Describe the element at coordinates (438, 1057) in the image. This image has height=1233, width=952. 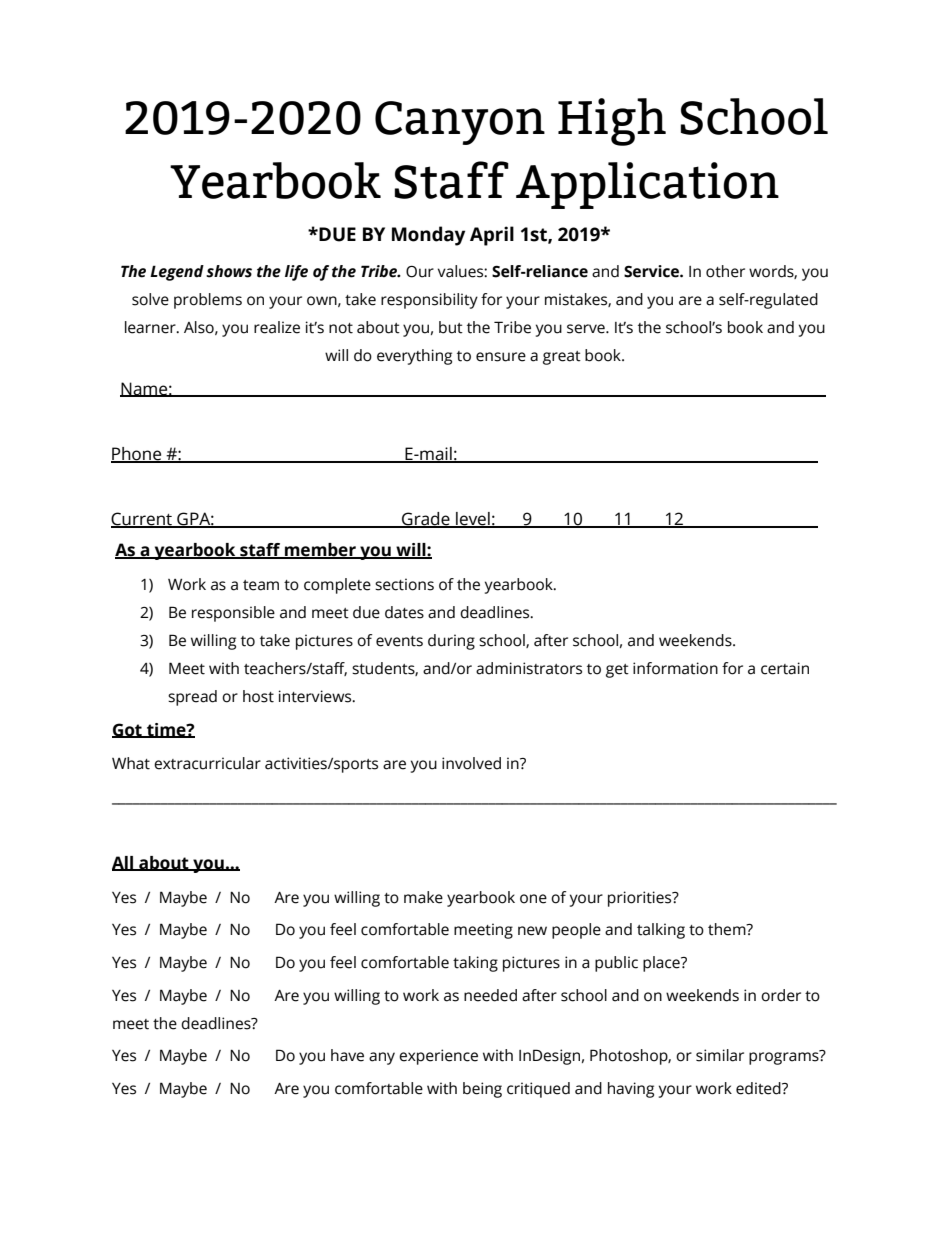
I see `experience` at that location.
